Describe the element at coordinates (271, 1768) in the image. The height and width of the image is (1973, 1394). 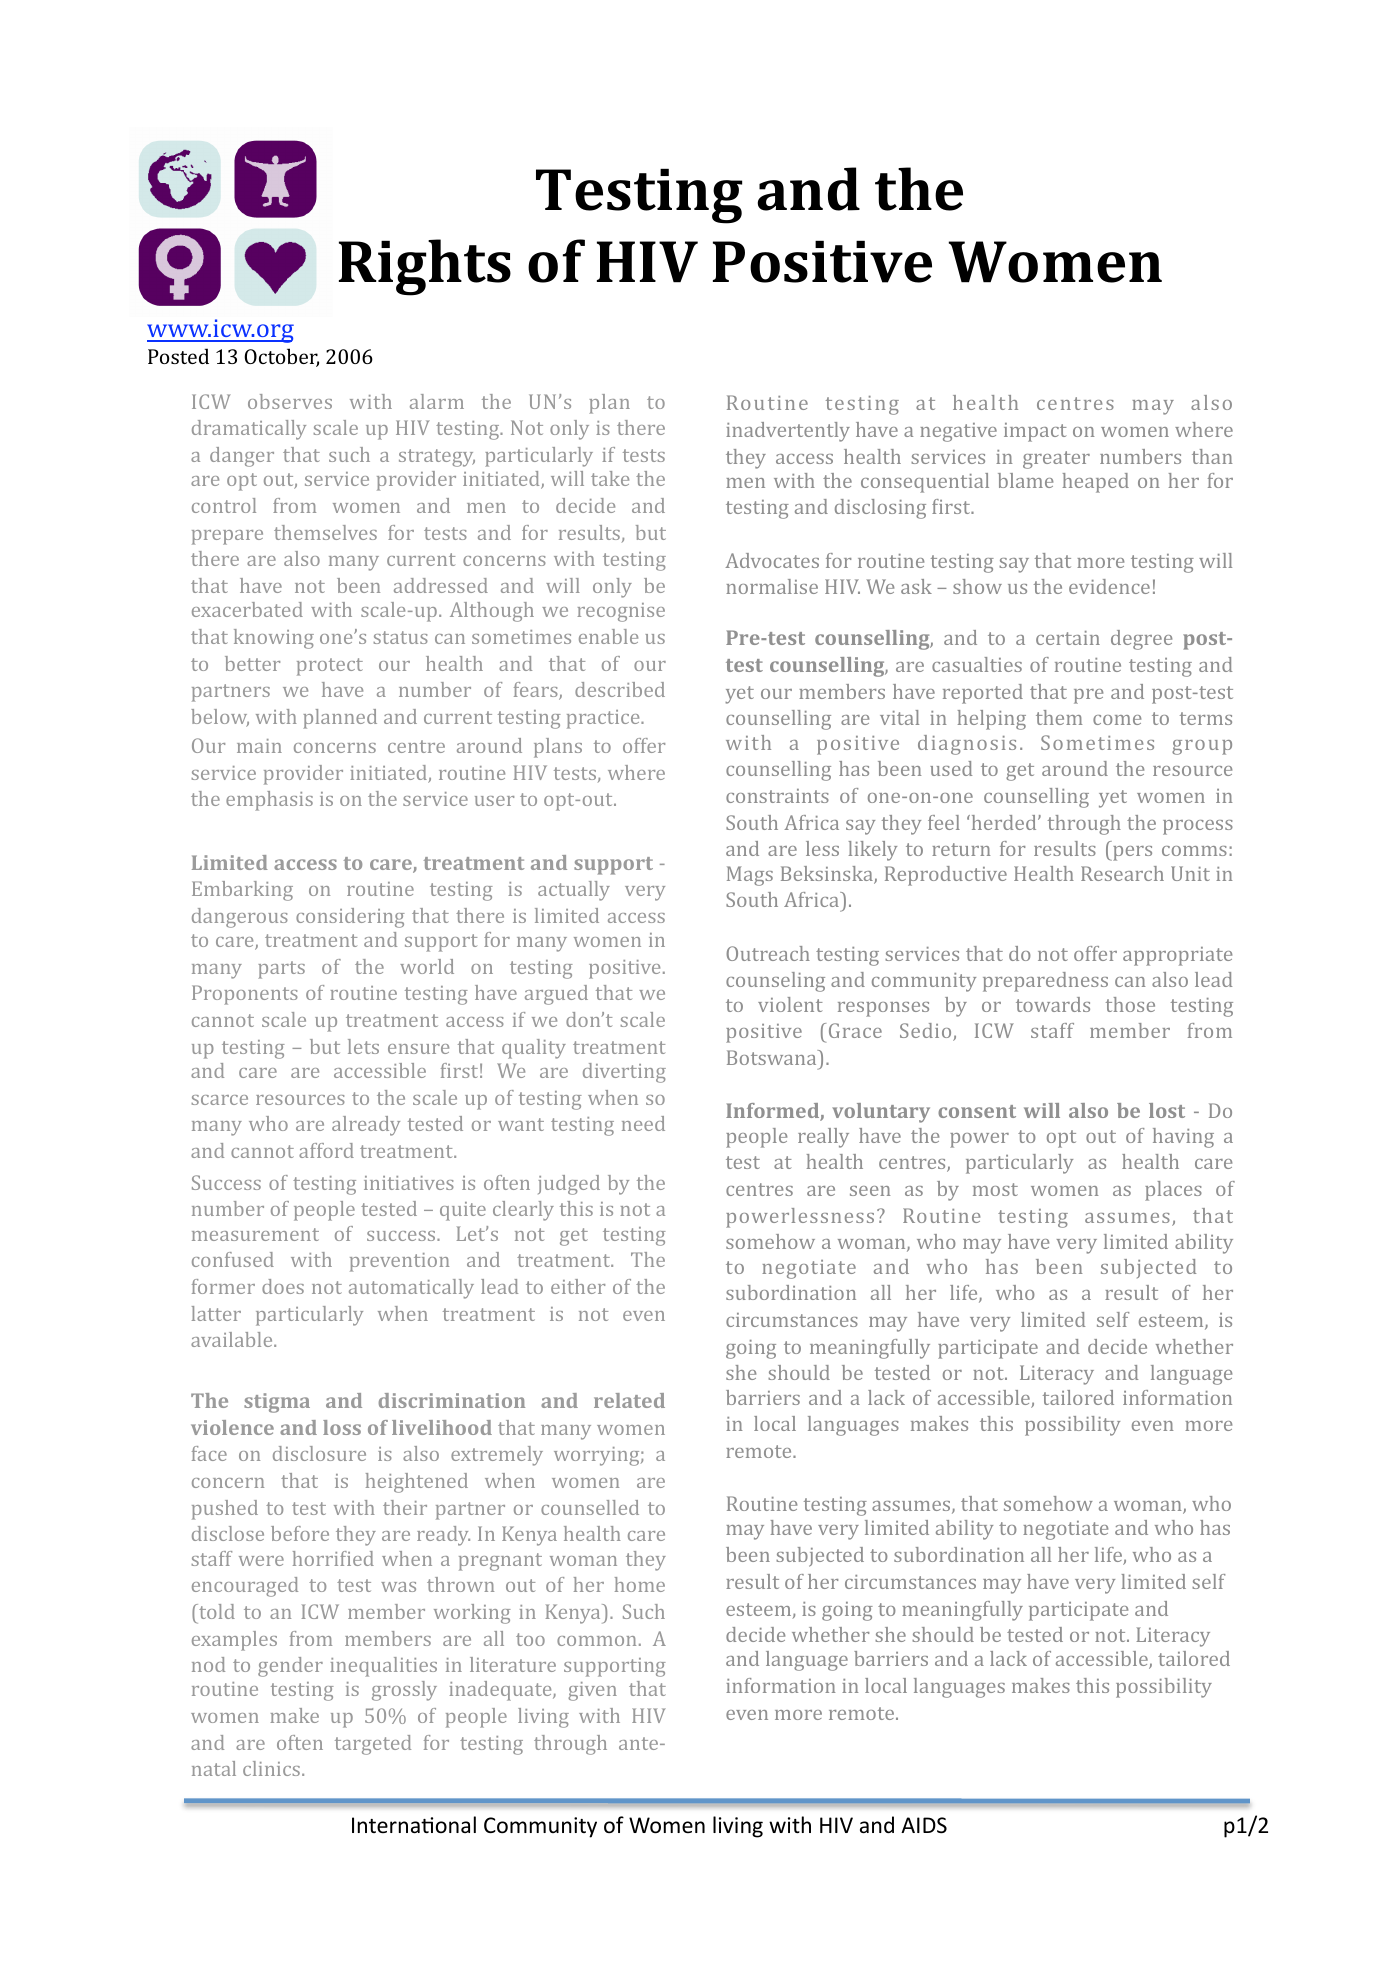
I see `clinics` at that location.
